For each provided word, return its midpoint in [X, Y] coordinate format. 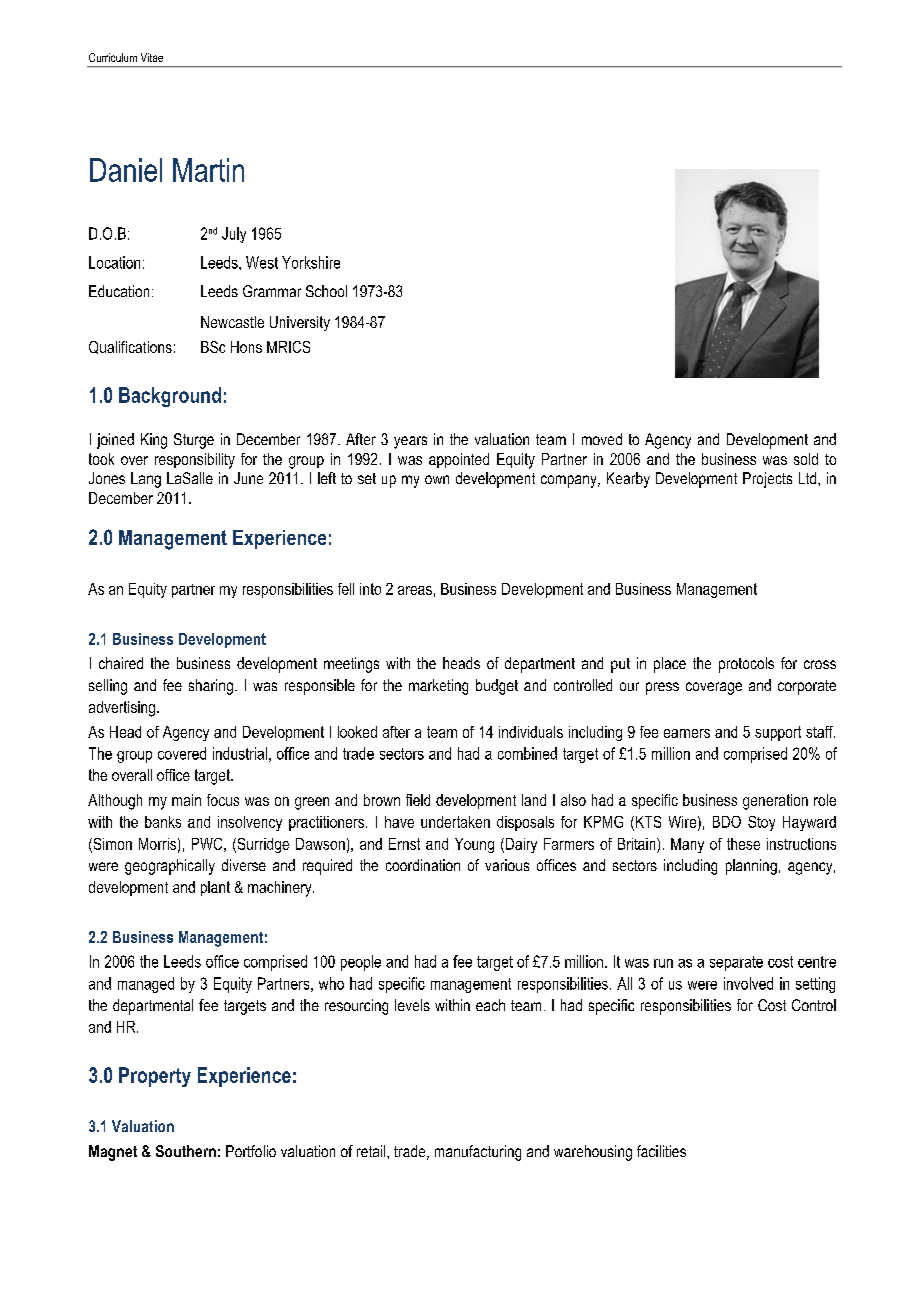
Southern [186, 1151]
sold [806, 459]
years [410, 442]
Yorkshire [311, 262]
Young [474, 845]
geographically [170, 867]
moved [602, 439]
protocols [746, 665]
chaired [121, 663]
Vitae [152, 57]
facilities [661, 1151]
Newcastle [232, 322]
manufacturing [478, 1153]
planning [751, 867]
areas [415, 590]
